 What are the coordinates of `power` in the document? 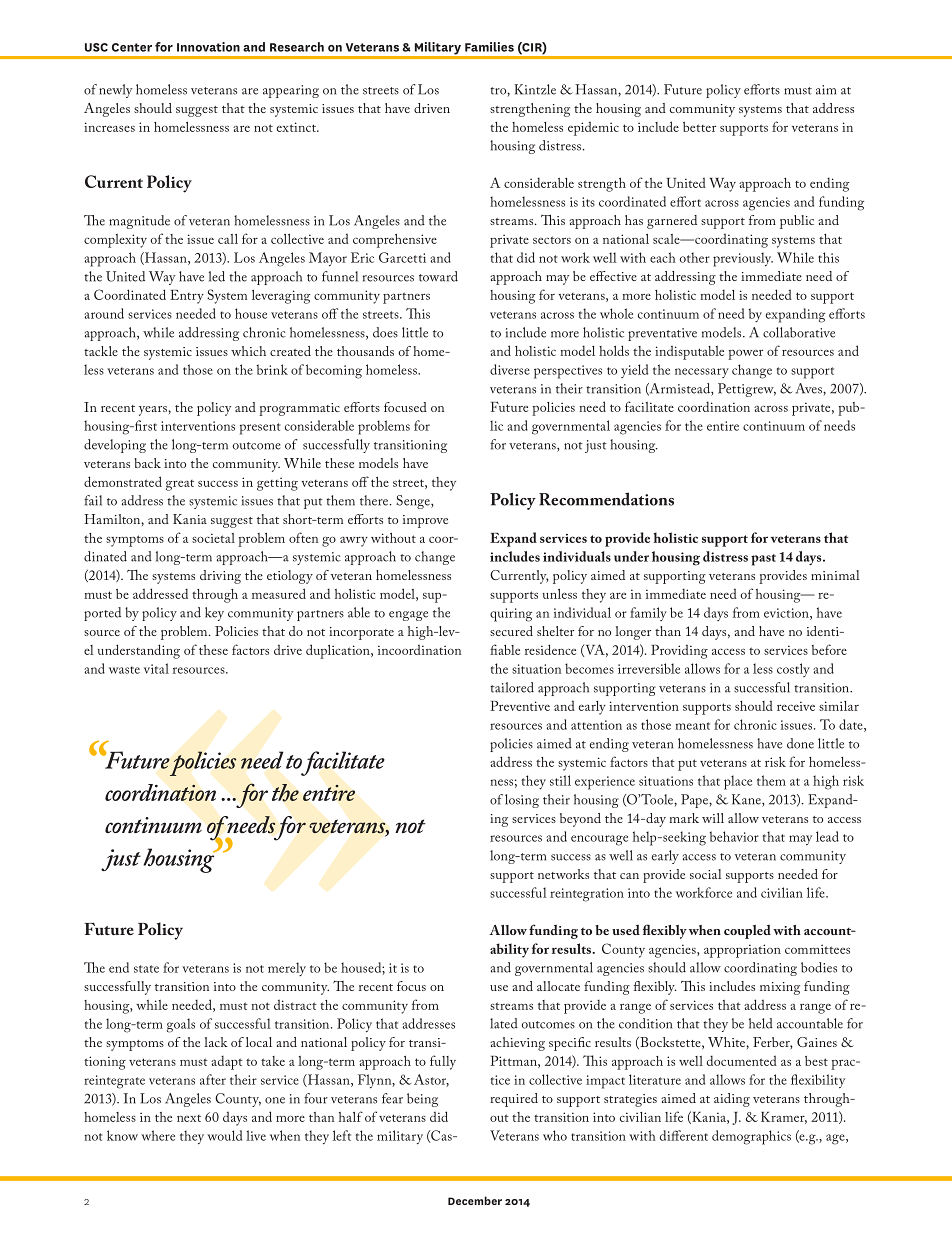 It's located at (745, 355).
